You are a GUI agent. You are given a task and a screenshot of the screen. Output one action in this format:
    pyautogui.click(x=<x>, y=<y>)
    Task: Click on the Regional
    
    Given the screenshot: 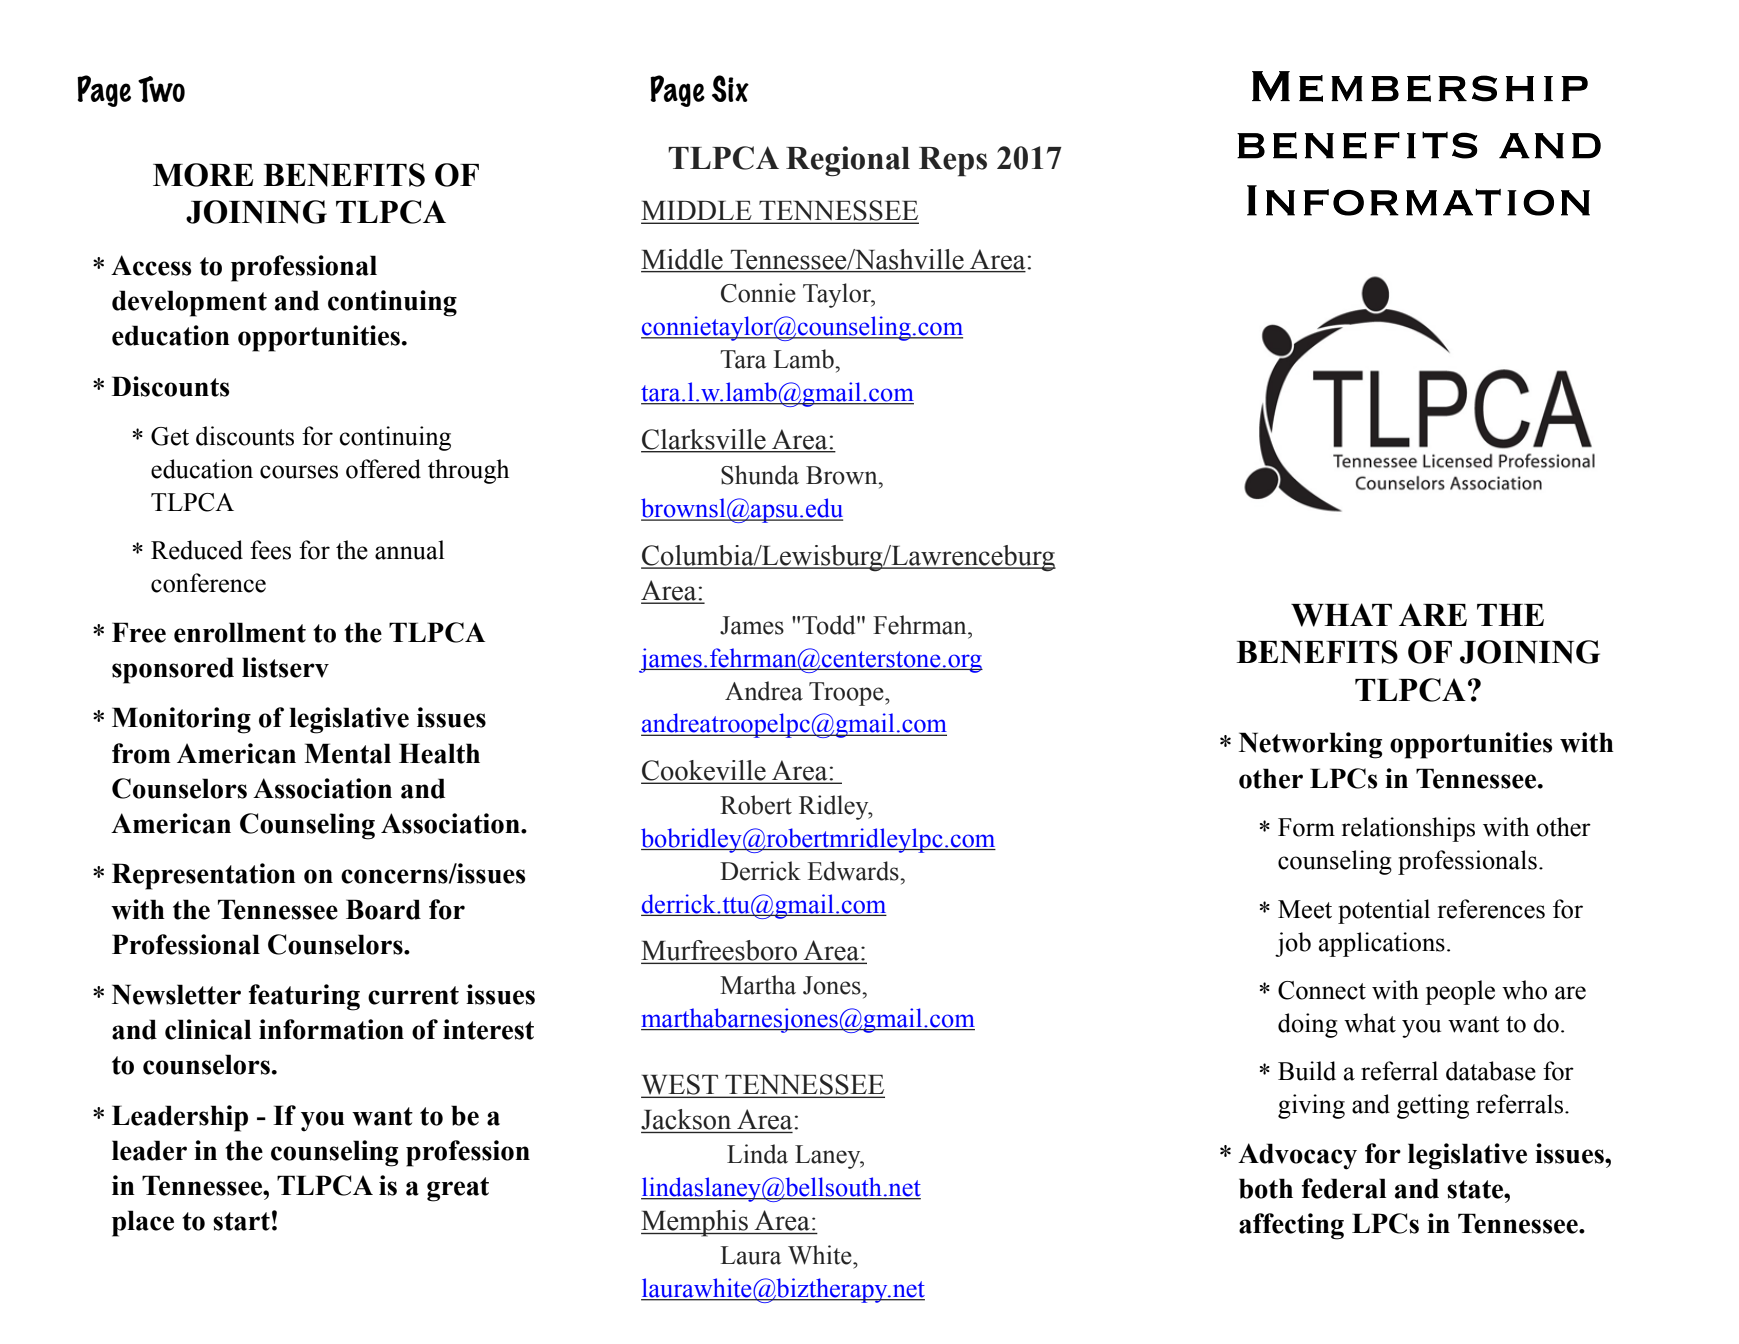 What is the action you would take?
    pyautogui.click(x=848, y=161)
